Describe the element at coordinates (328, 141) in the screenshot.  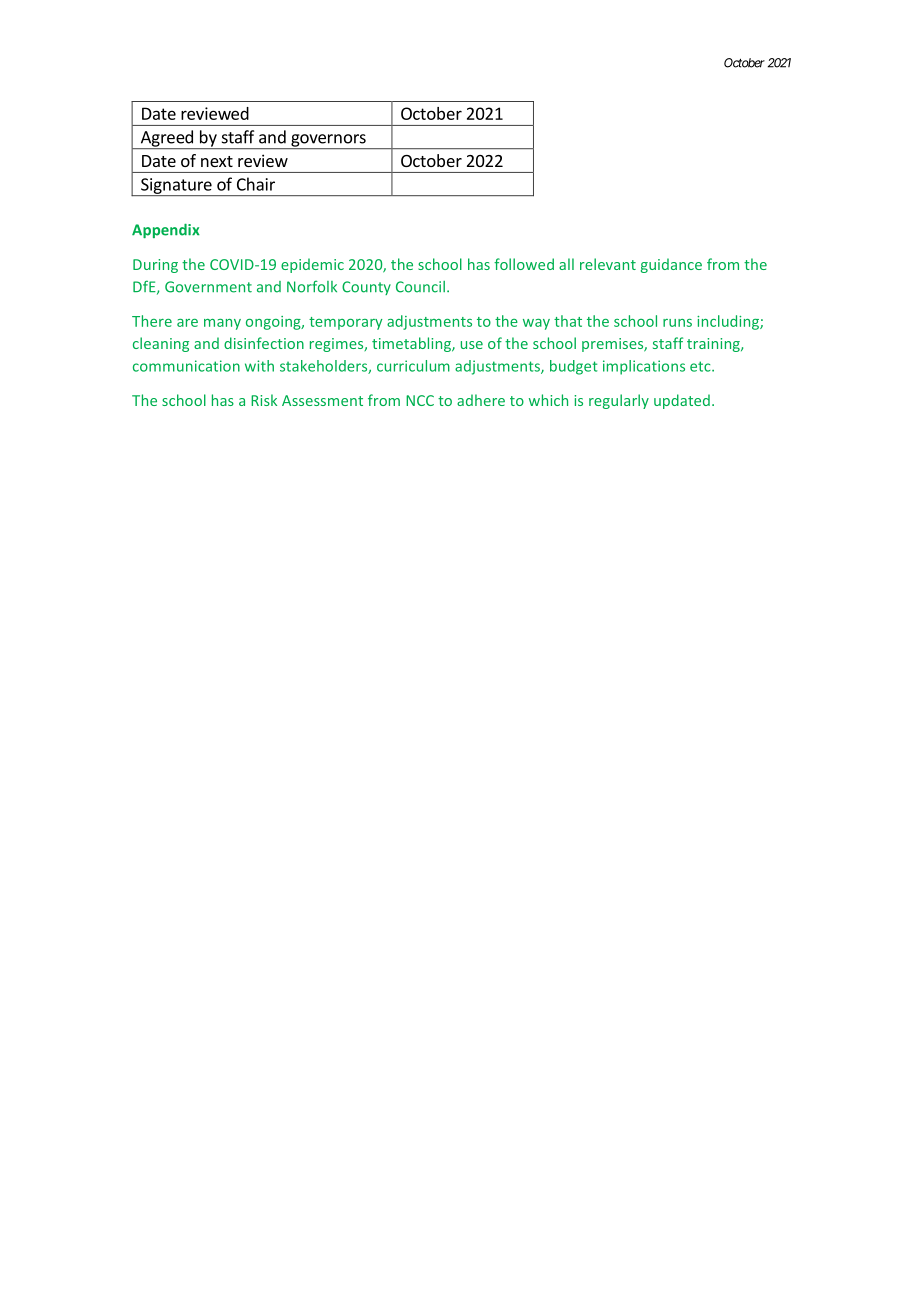
I see `governors` at that location.
